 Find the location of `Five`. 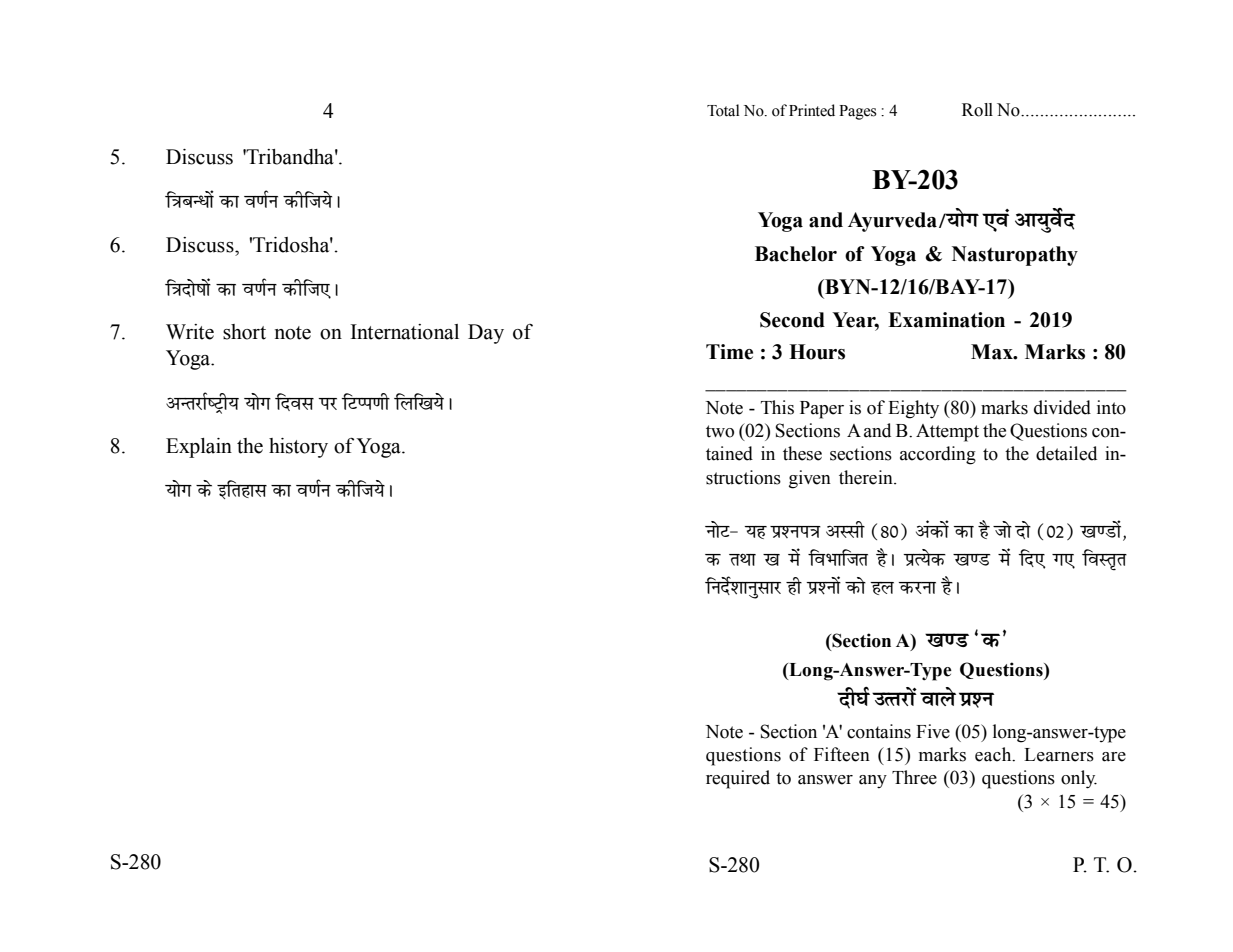

Five is located at coordinates (933, 731).
